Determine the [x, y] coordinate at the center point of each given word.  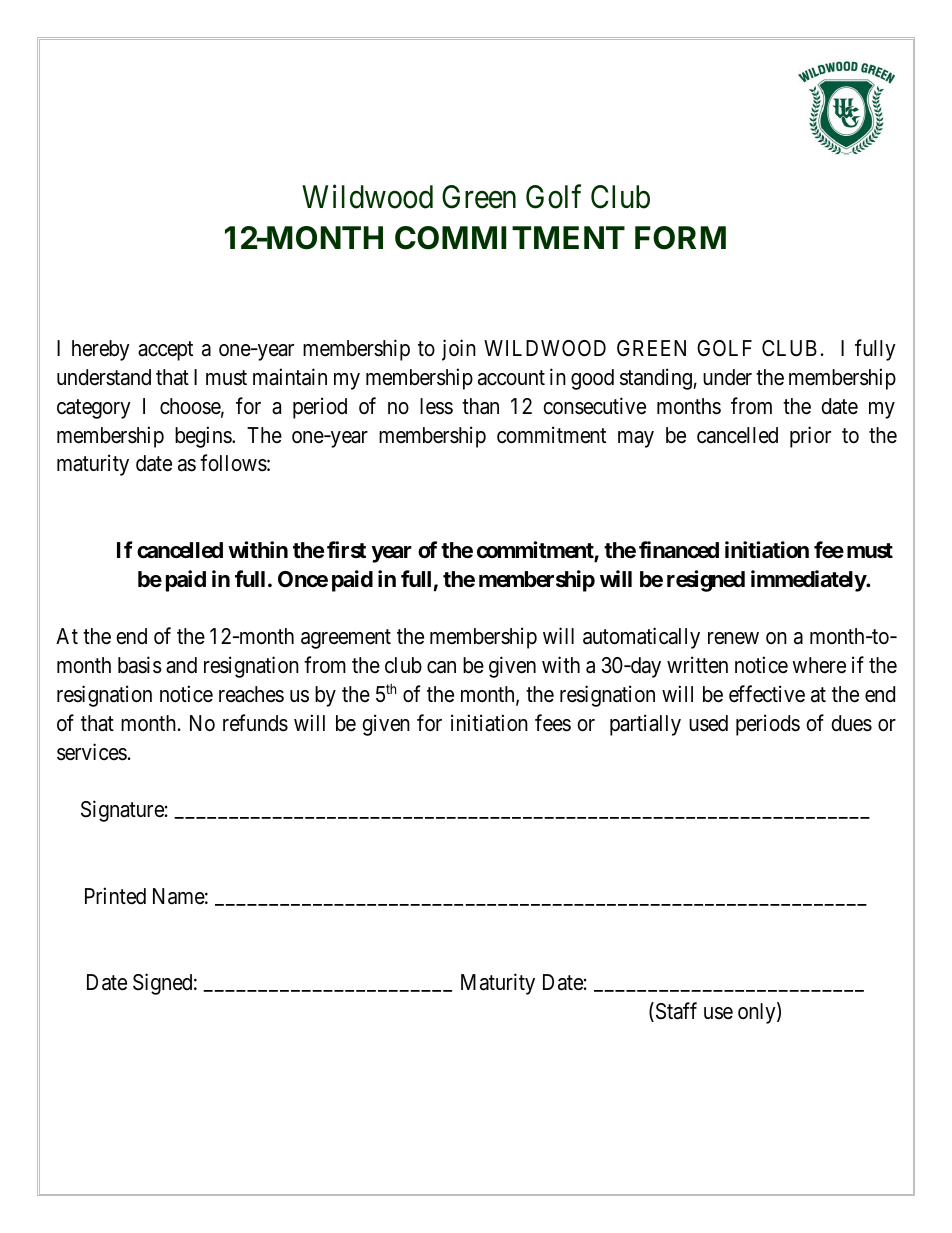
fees [553, 723]
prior [810, 437]
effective [767, 694]
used [708, 723]
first [346, 549]
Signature [122, 811]
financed [679, 550]
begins [204, 437]
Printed [115, 896]
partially [645, 725]
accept [165, 351]
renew [733, 638]
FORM [680, 238]
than [480, 406]
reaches [251, 694]
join [459, 350]
